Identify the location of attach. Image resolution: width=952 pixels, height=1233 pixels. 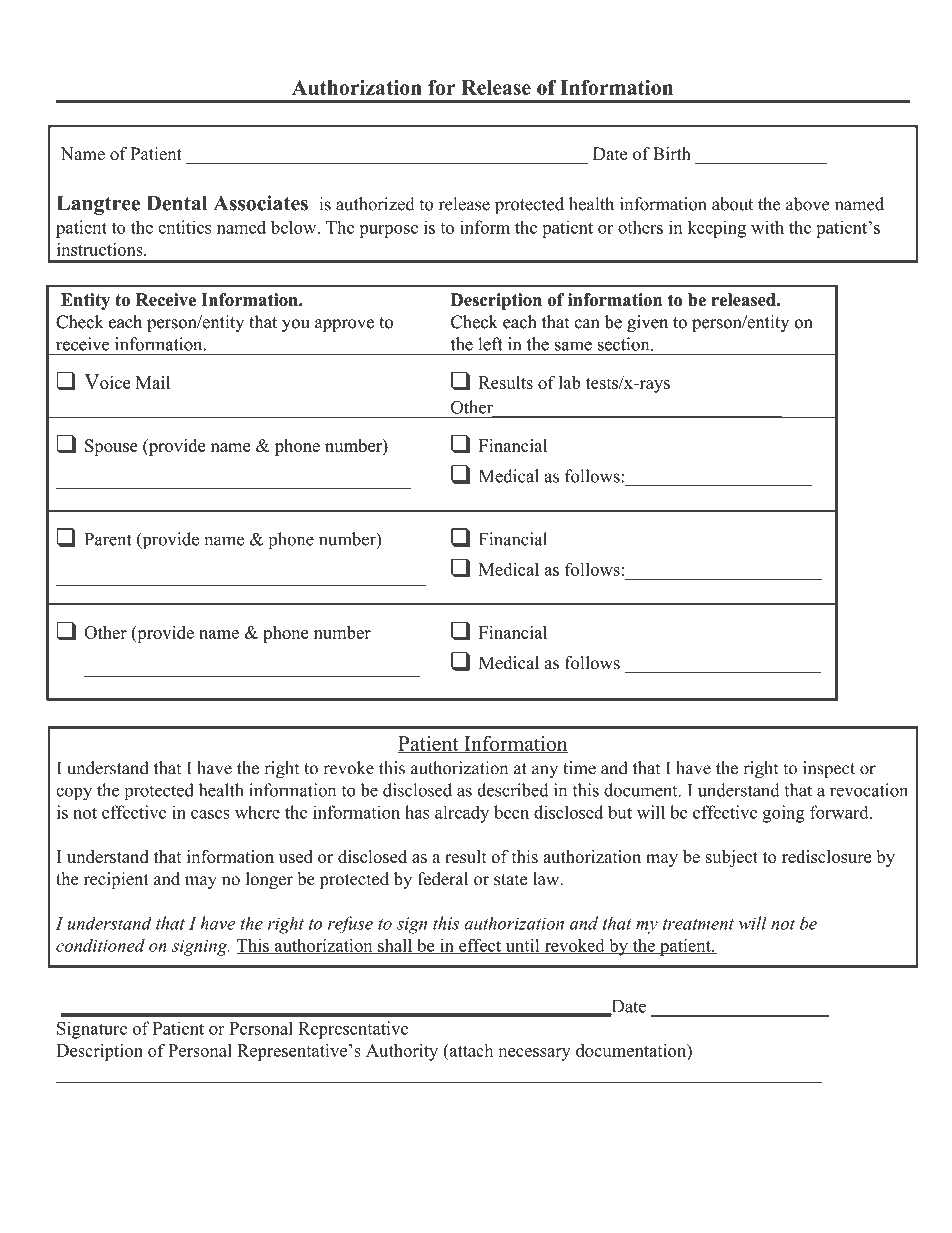
(470, 1050).
